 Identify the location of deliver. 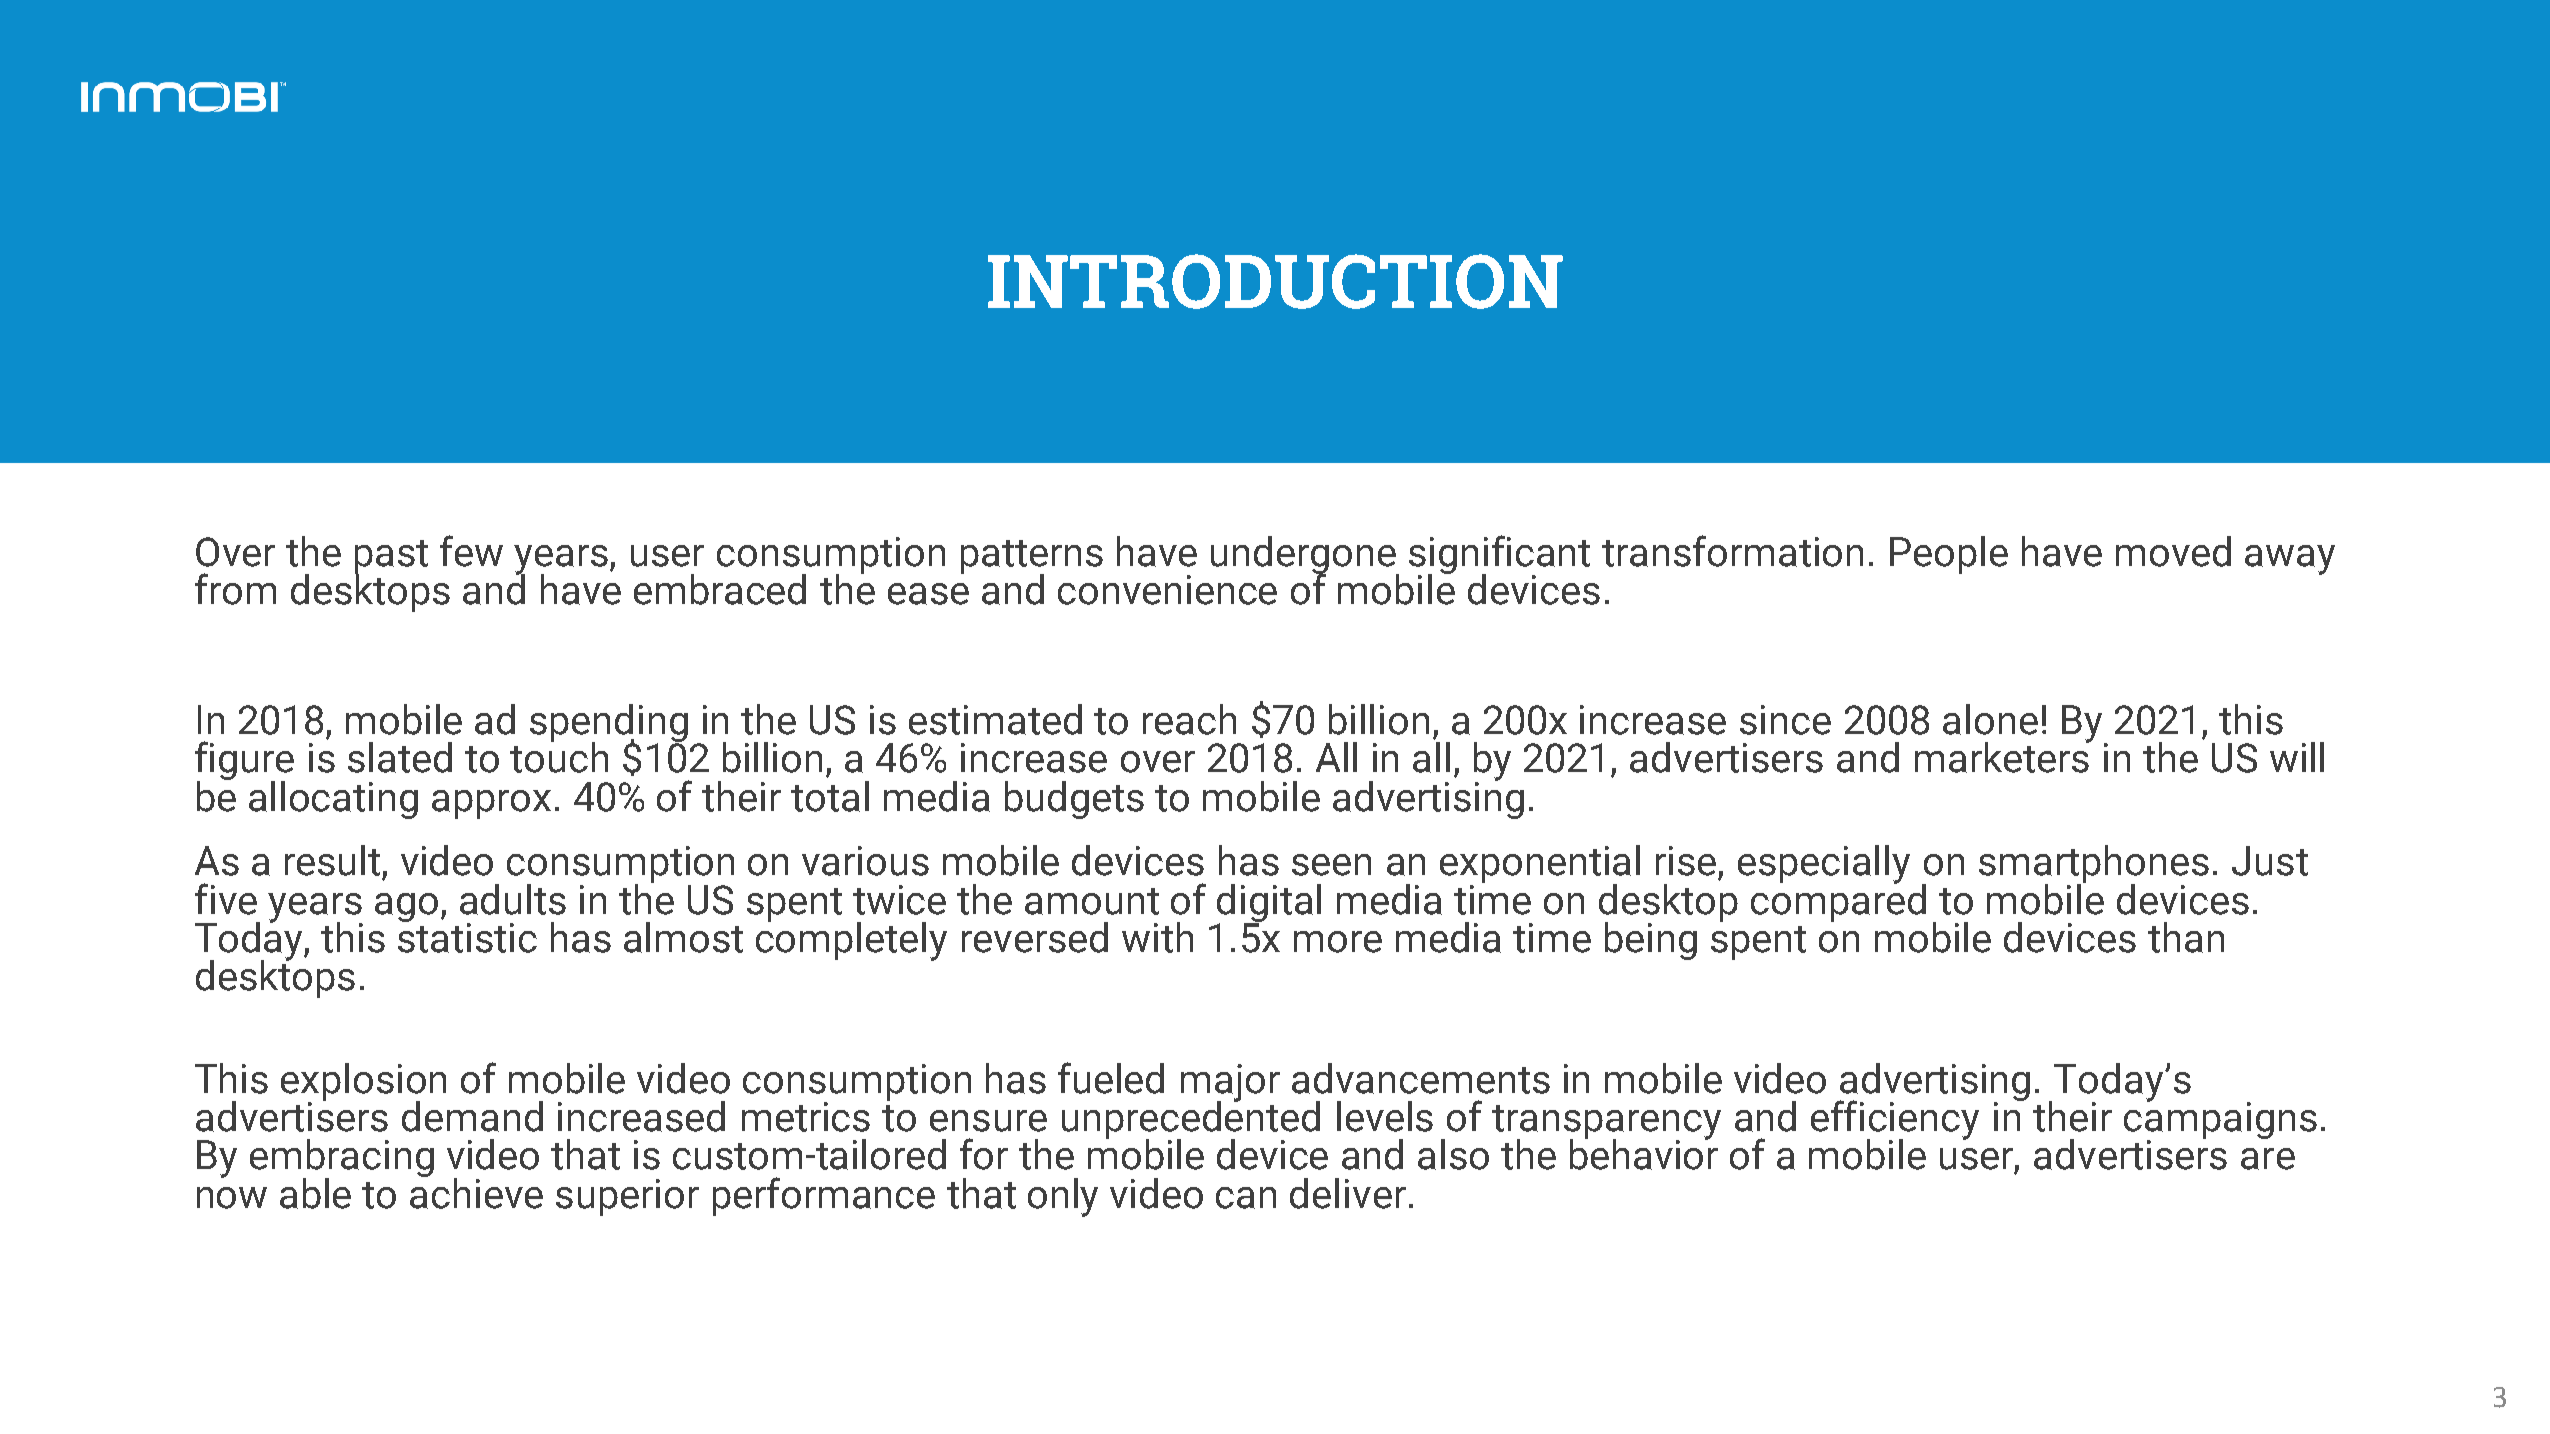
(1348, 1193).
